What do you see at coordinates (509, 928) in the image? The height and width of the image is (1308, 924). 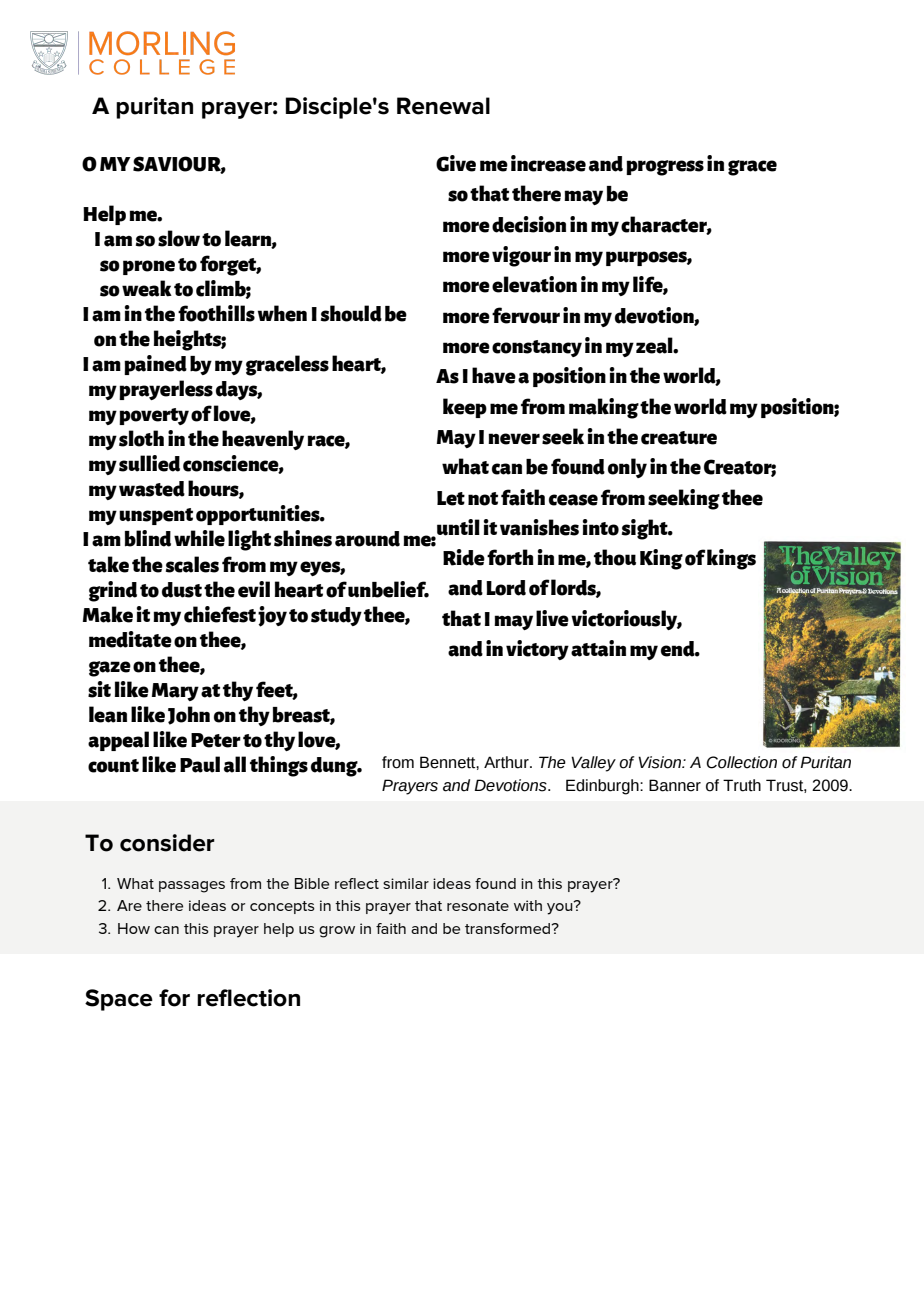 I see `transformed` at bounding box center [509, 928].
